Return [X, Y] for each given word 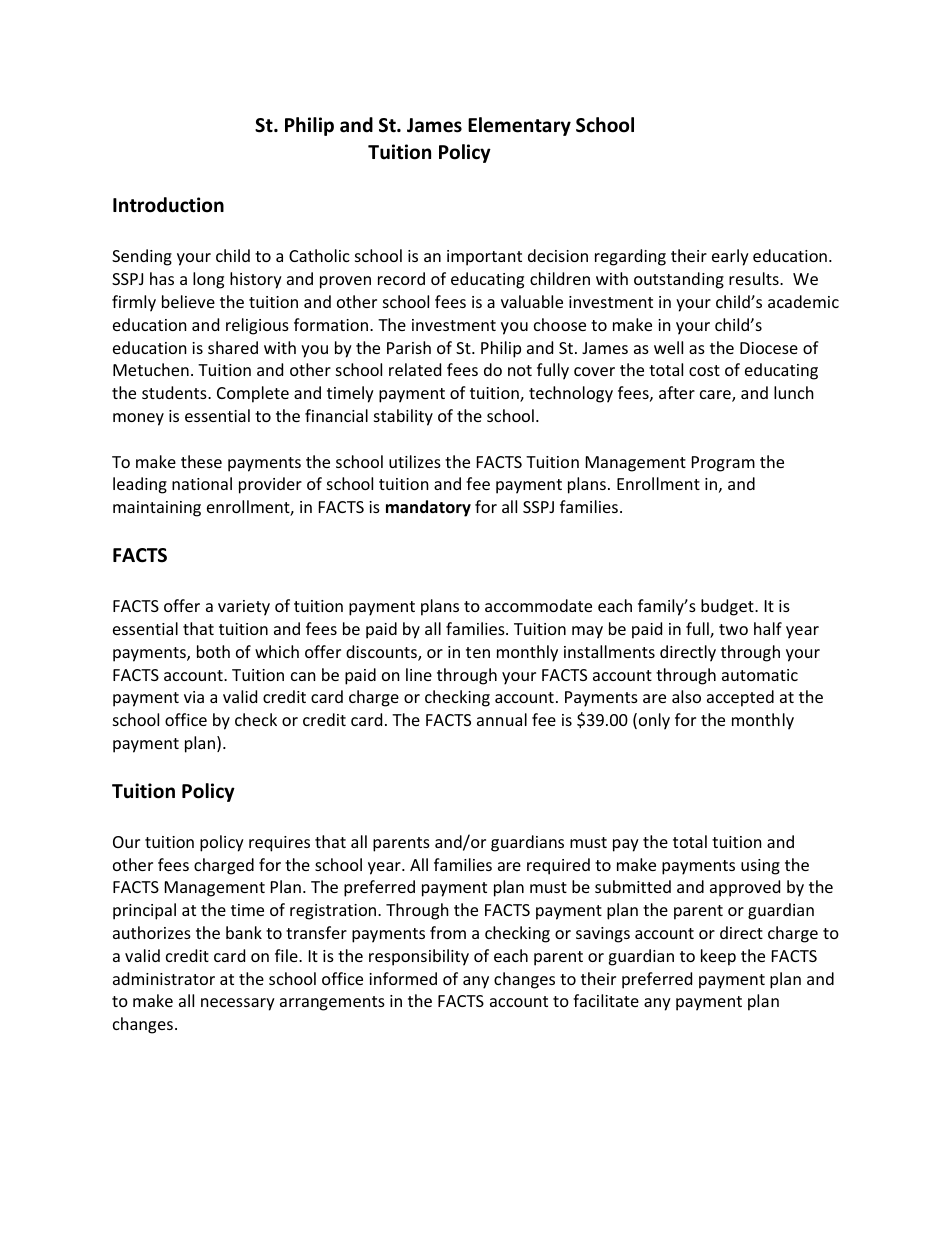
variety [244, 608]
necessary [238, 1004]
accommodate [538, 605]
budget [728, 607]
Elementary [519, 126]
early [730, 257]
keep [718, 957]
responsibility [419, 957]
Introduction [168, 205]
